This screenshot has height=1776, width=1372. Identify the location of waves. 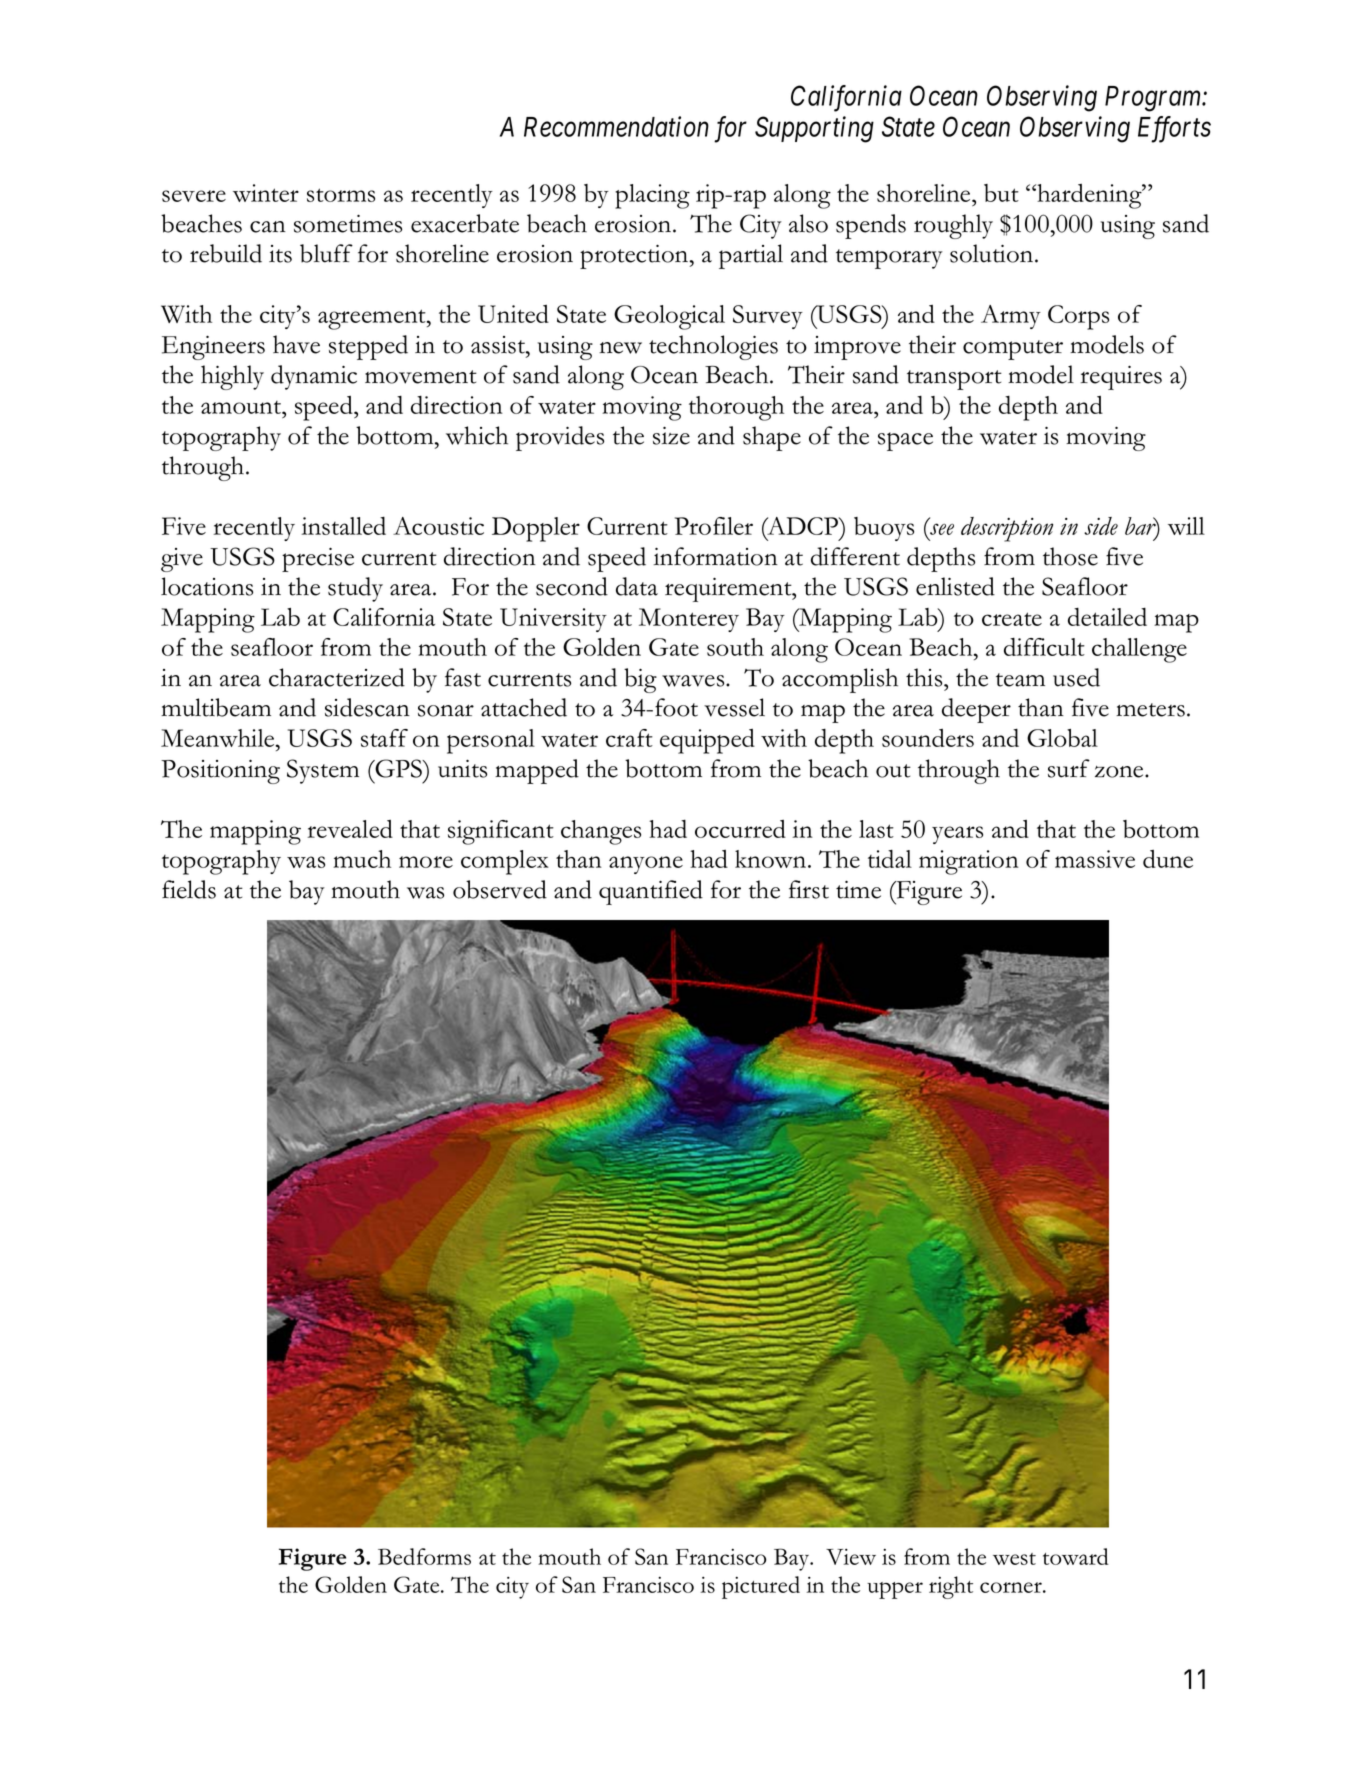
(694, 681).
